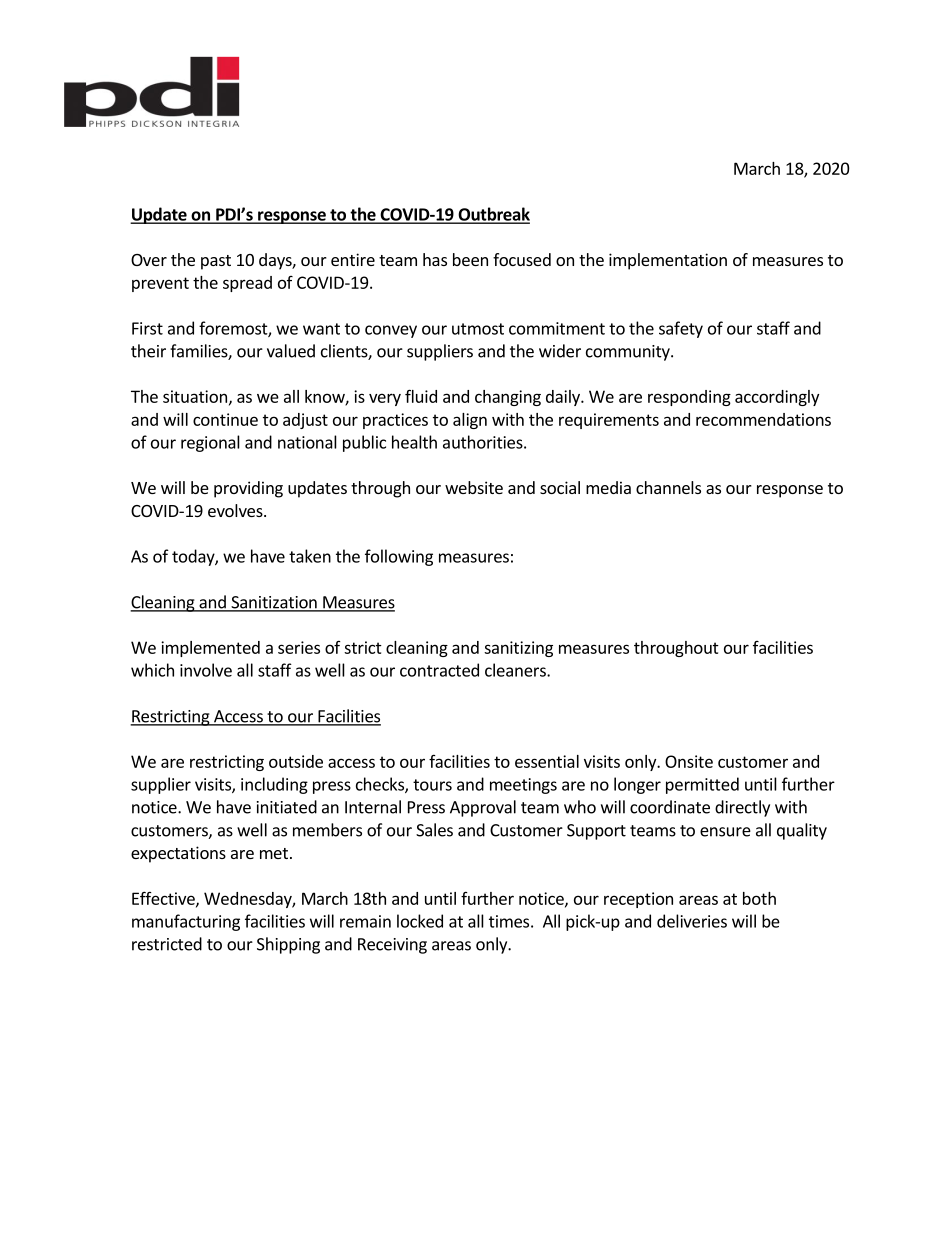 The height and width of the image is (1233, 952). Describe the element at coordinates (216, 262) in the image. I see `past` at that location.
